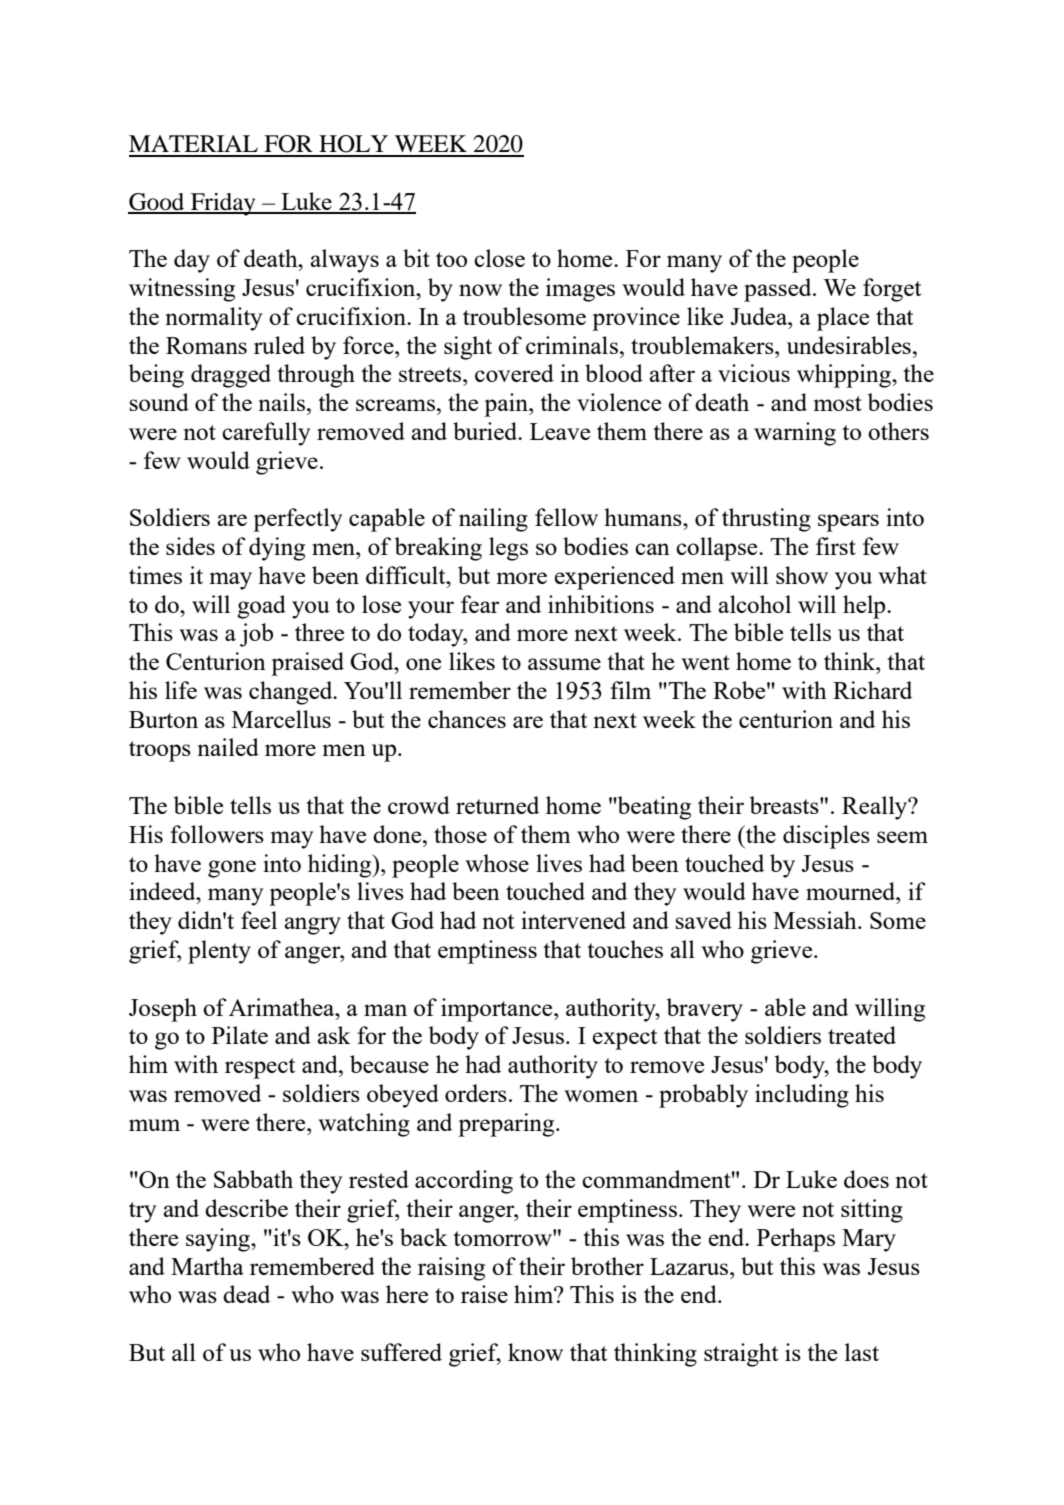  I want to click on spears, so click(848, 523).
